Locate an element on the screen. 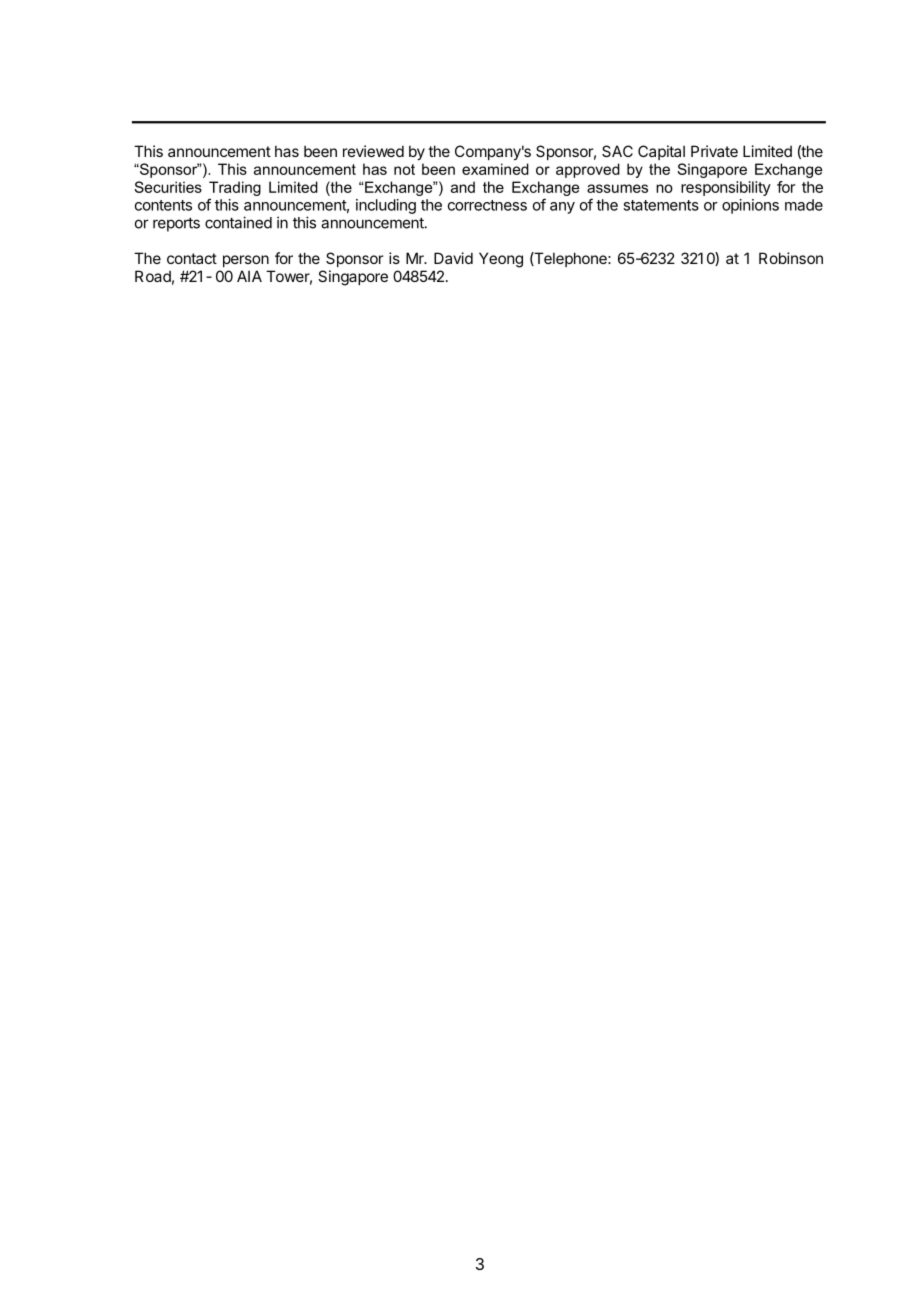 Image resolution: width=924 pixels, height=1307 pixels. reviewed is located at coordinates (373, 151).
